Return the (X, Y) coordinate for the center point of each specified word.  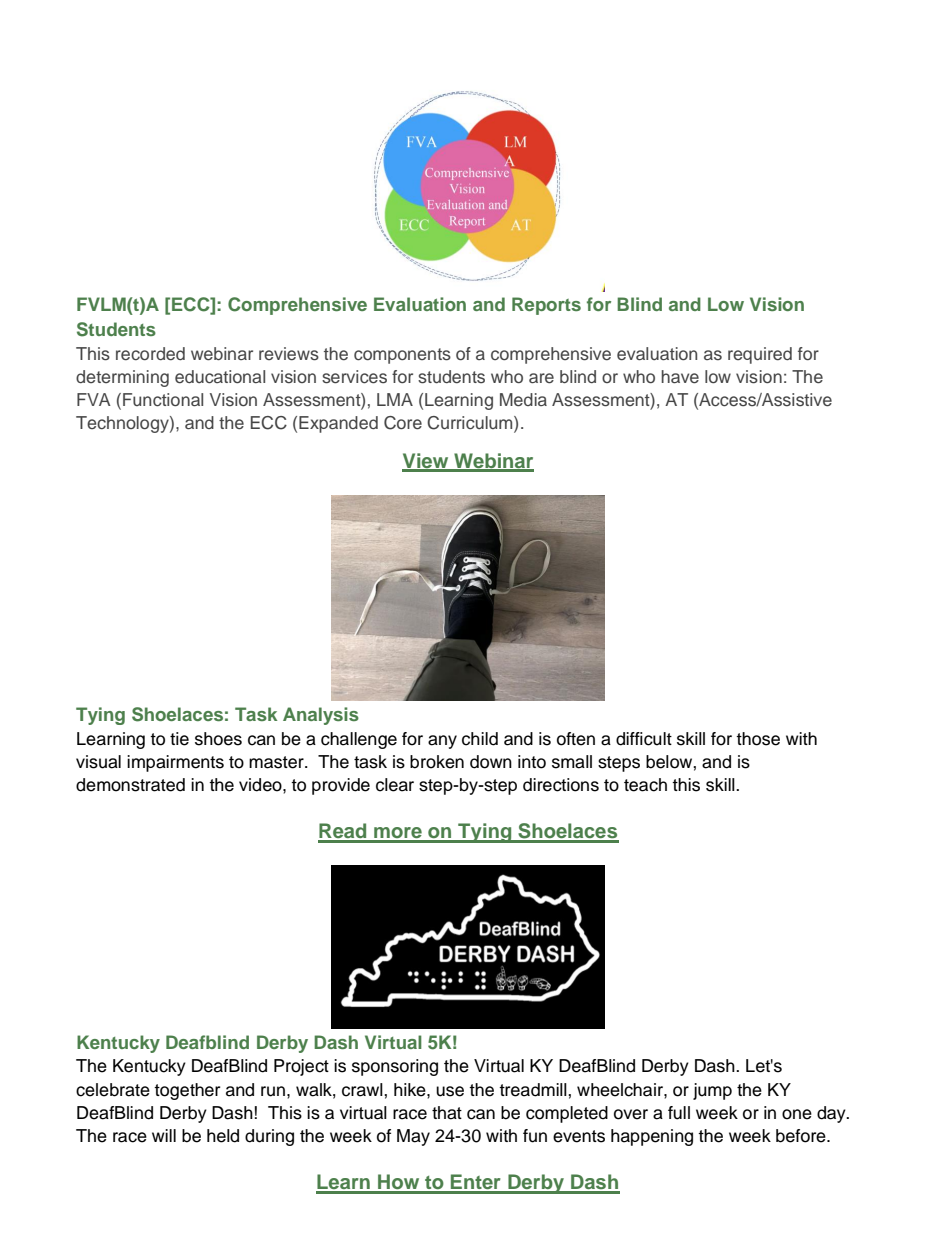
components (402, 356)
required (760, 355)
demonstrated (130, 785)
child (480, 739)
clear (395, 785)
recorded (150, 354)
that (447, 1113)
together (187, 1091)
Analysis (321, 716)
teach (645, 785)
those (758, 739)
